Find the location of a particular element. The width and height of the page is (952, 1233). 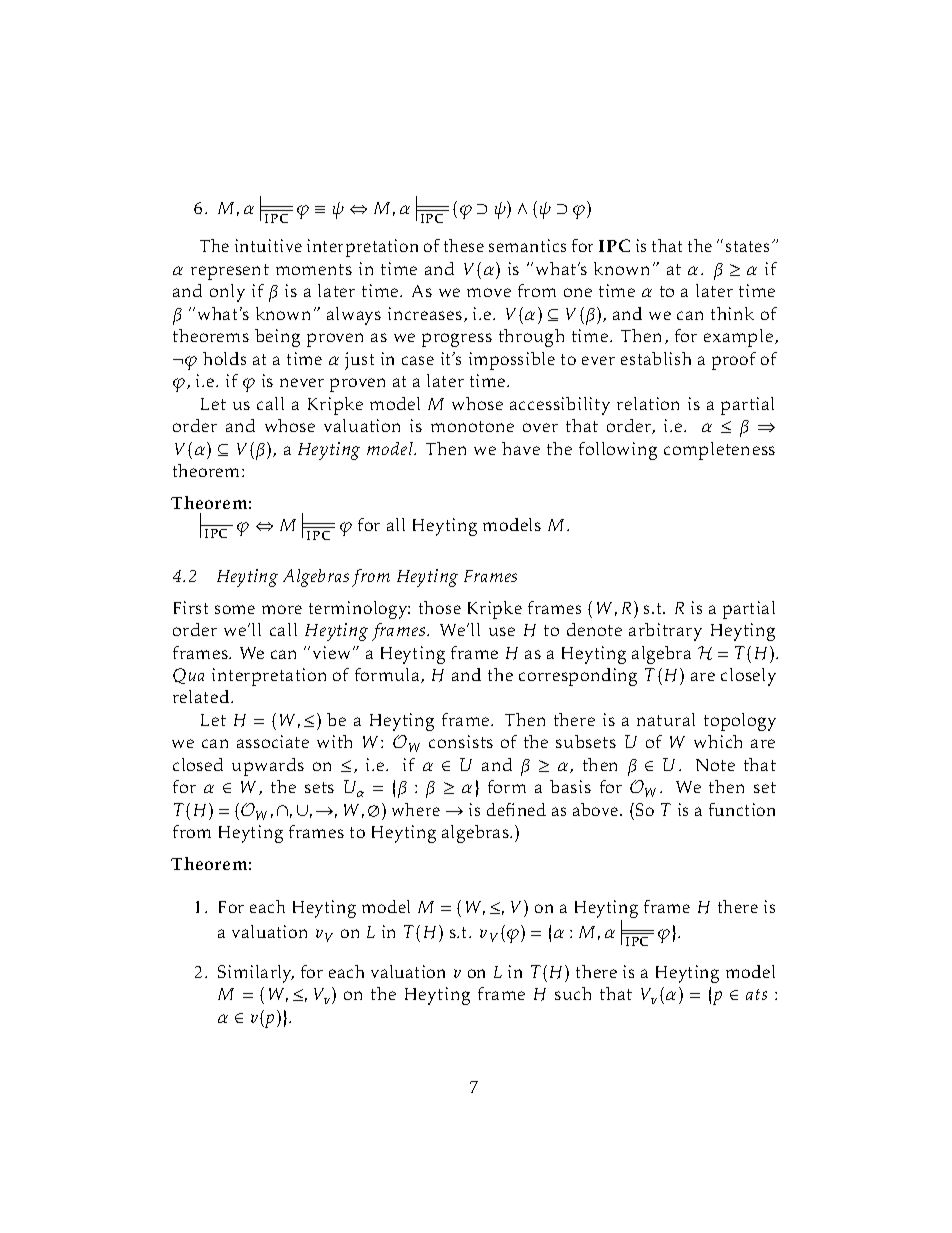

arbitrary is located at coordinates (665, 632).
